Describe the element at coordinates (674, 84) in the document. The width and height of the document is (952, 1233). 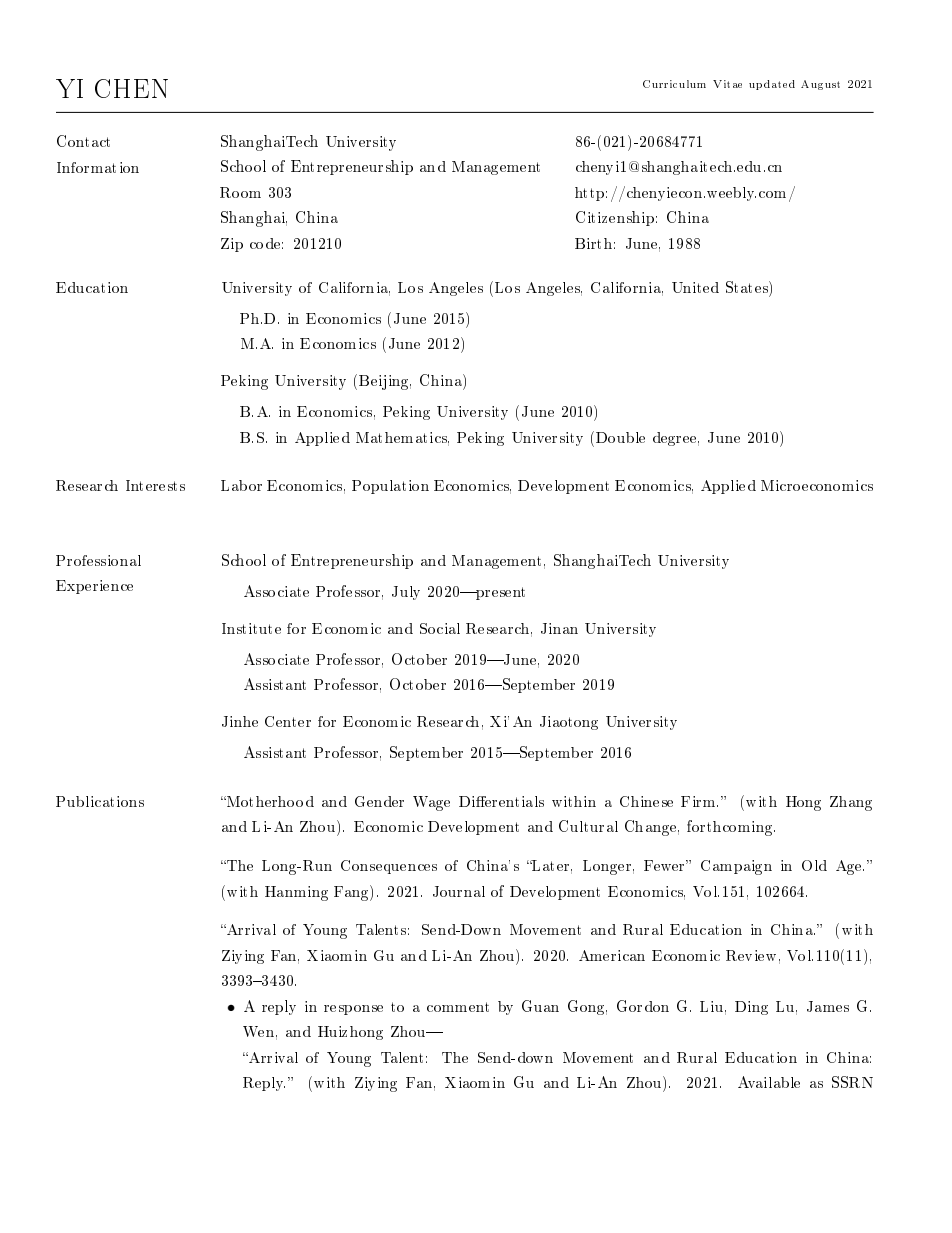
I see `Curriculum` at that location.
